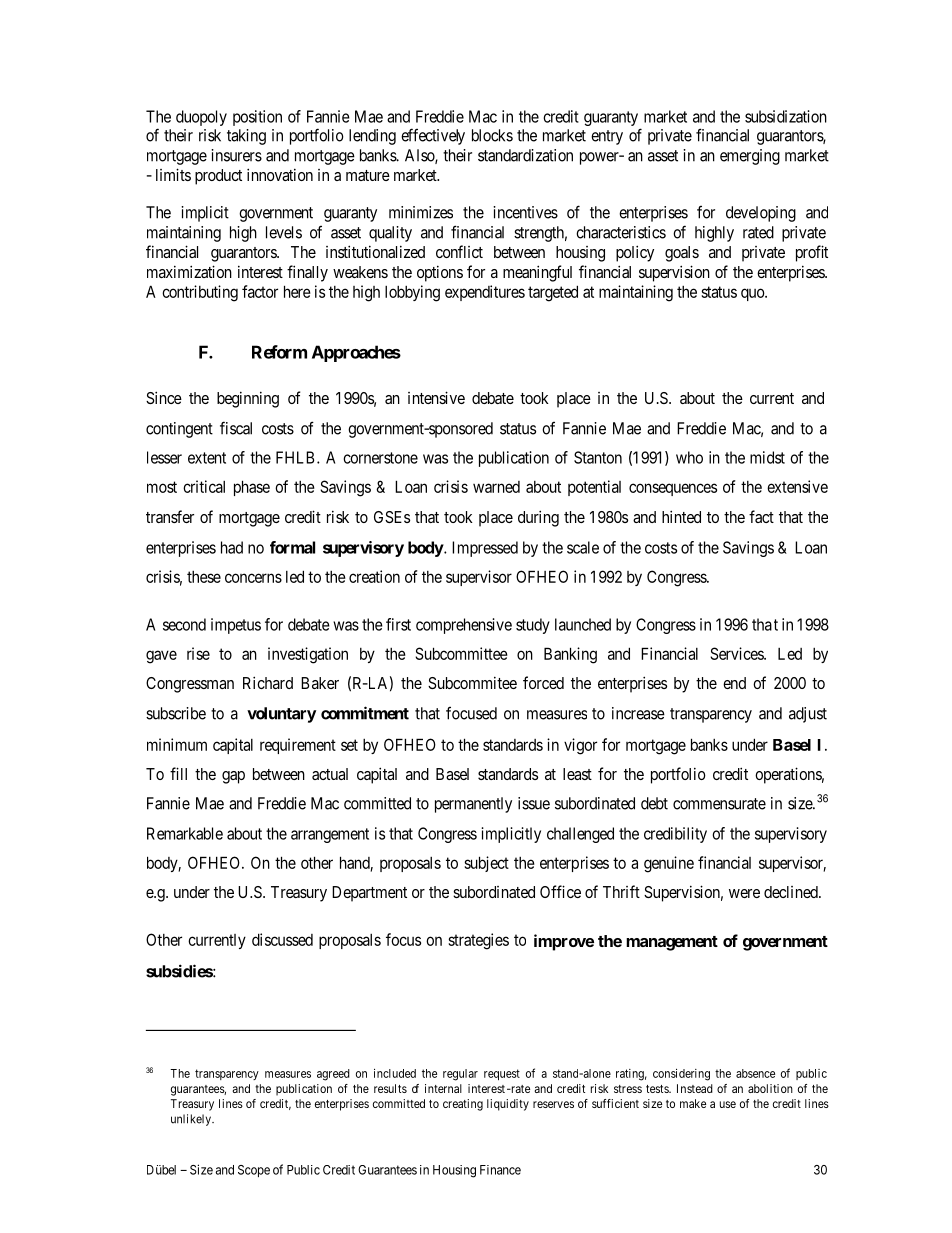  I want to click on blocks, so click(492, 135).
